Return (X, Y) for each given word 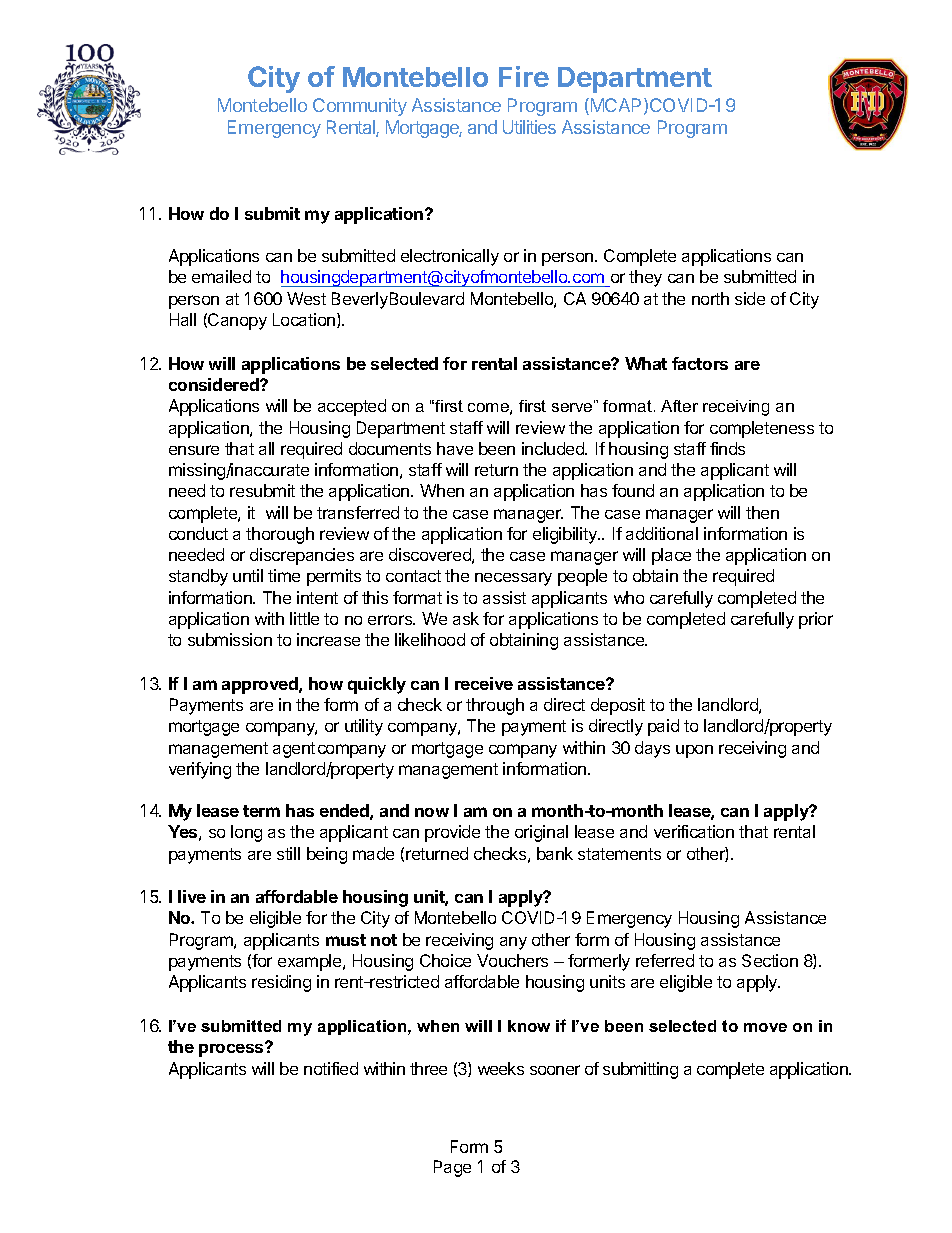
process (232, 1049)
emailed (221, 276)
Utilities (529, 127)
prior (816, 620)
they (645, 278)
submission (230, 639)
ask (466, 618)
